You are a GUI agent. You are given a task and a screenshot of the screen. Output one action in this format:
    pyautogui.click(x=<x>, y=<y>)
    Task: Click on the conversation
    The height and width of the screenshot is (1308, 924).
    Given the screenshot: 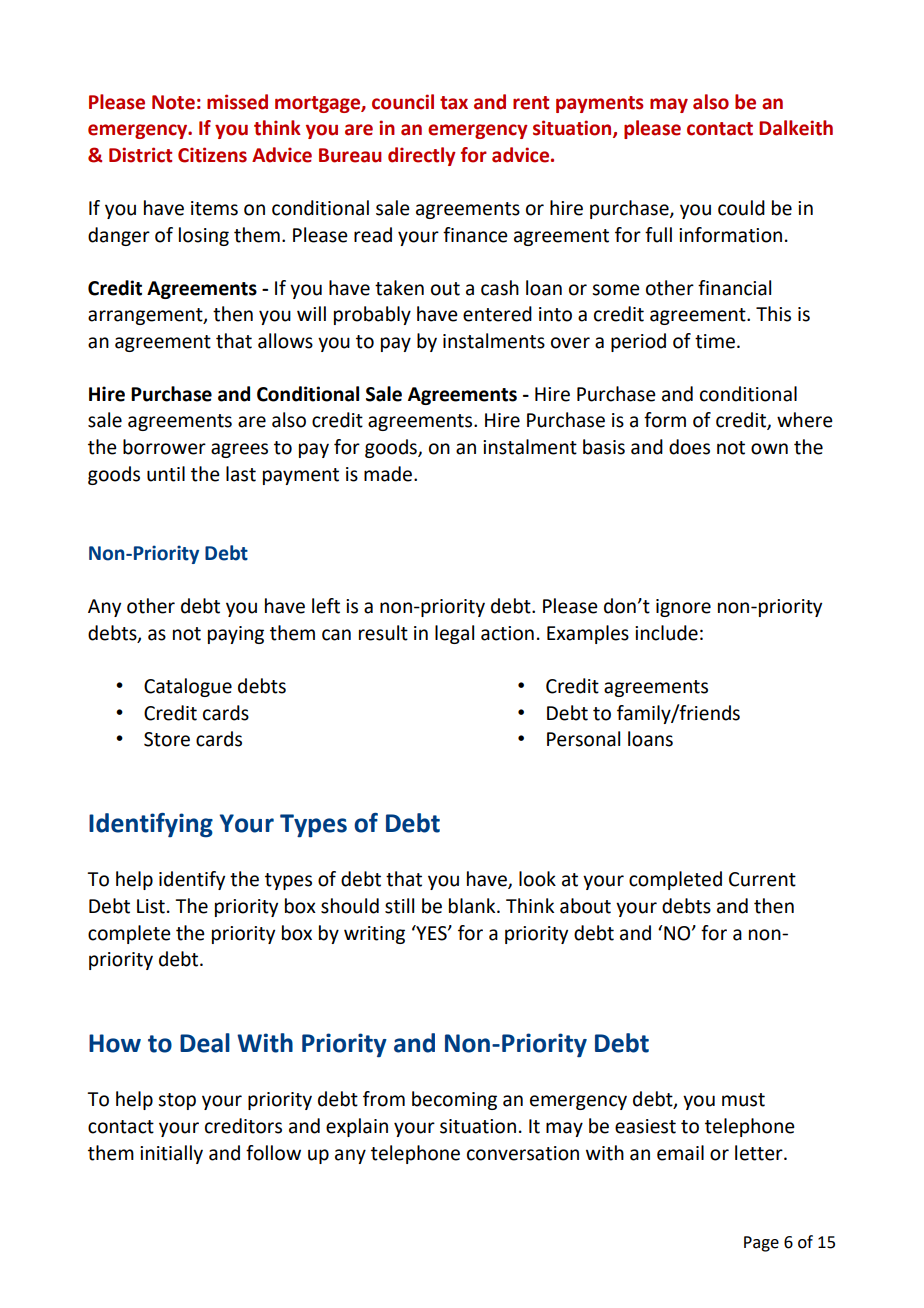 What is the action you would take?
    pyautogui.click(x=523, y=1153)
